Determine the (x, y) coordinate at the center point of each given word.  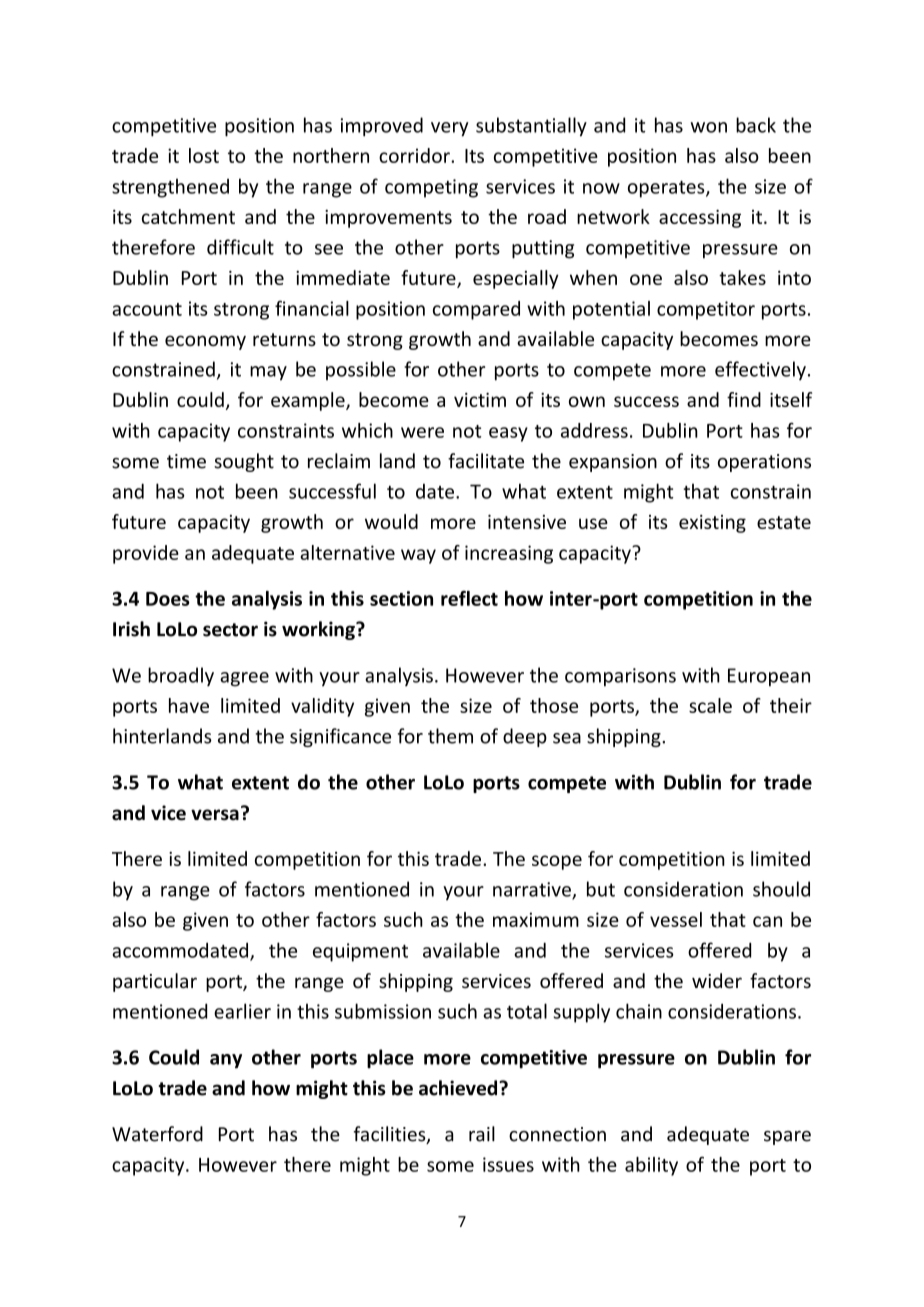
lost (204, 155)
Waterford (157, 1134)
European (769, 677)
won (708, 127)
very (450, 129)
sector (230, 630)
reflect (469, 598)
